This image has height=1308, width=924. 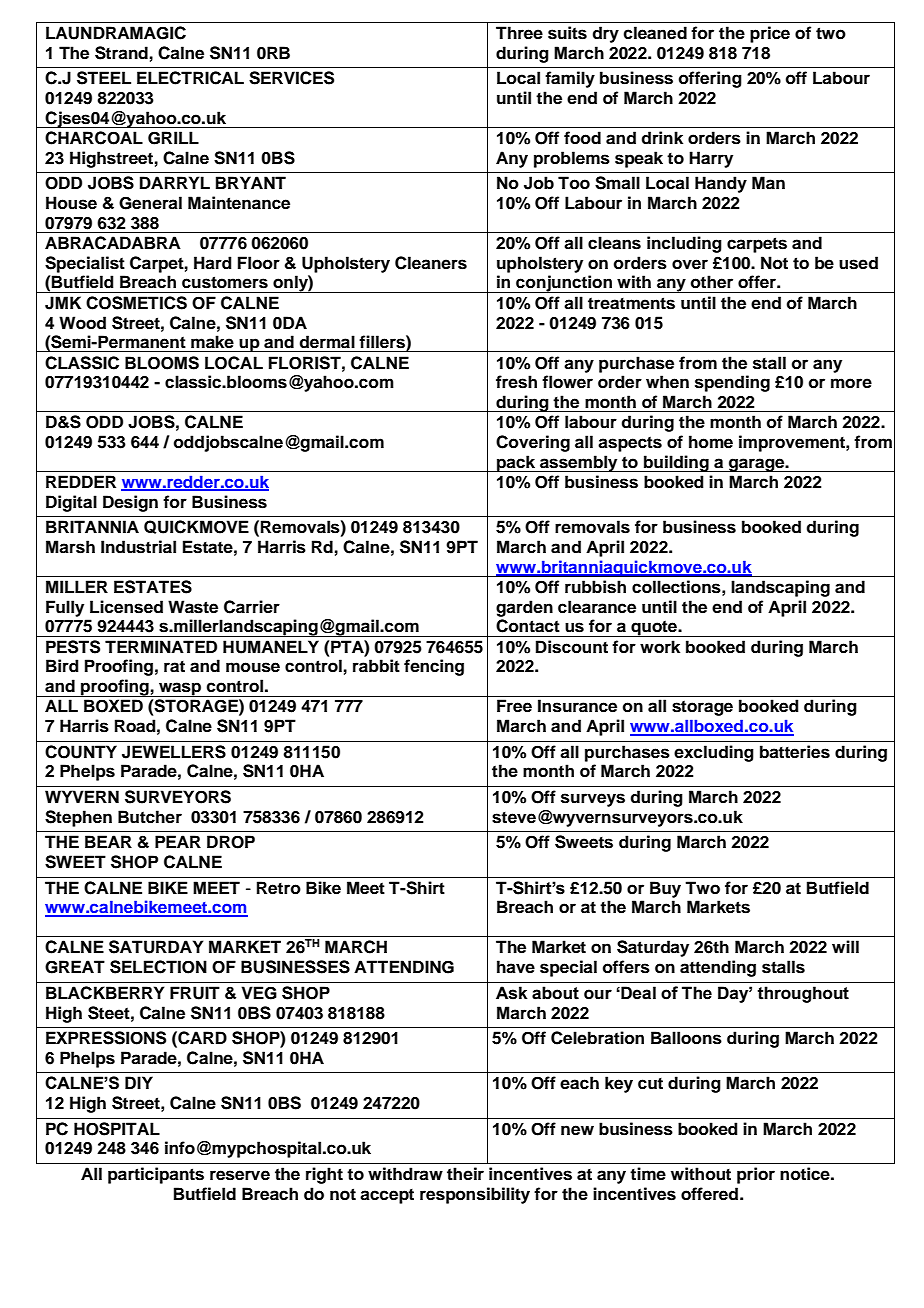 I want to click on Licensed, so click(x=126, y=607).
